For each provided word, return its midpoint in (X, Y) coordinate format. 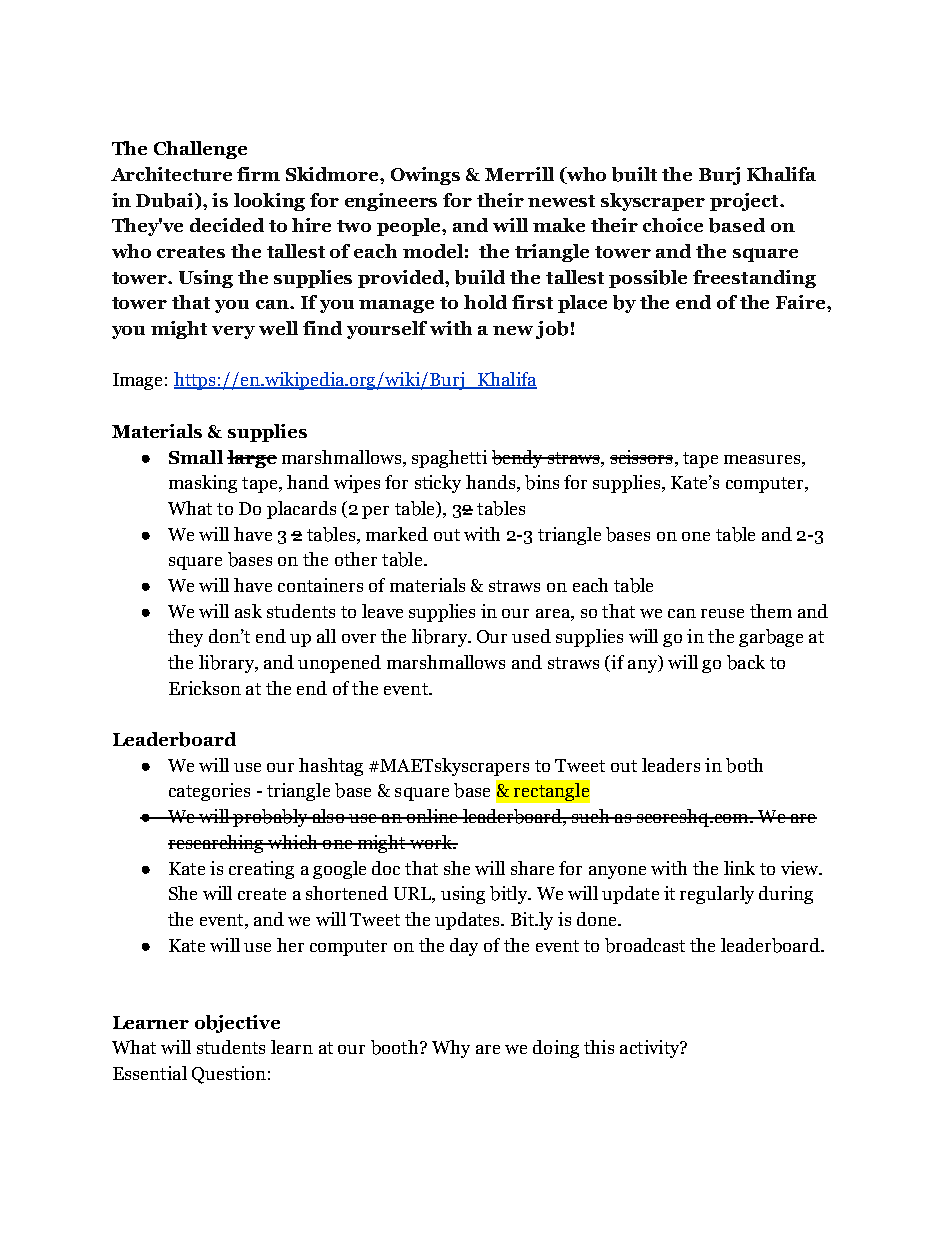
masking (203, 484)
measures (763, 459)
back (746, 662)
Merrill (519, 174)
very (233, 332)
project (745, 202)
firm (258, 174)
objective (237, 1024)
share (532, 868)
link (739, 868)
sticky (438, 484)
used (531, 636)
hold (485, 302)
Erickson (205, 688)
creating (261, 870)
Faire (802, 302)
